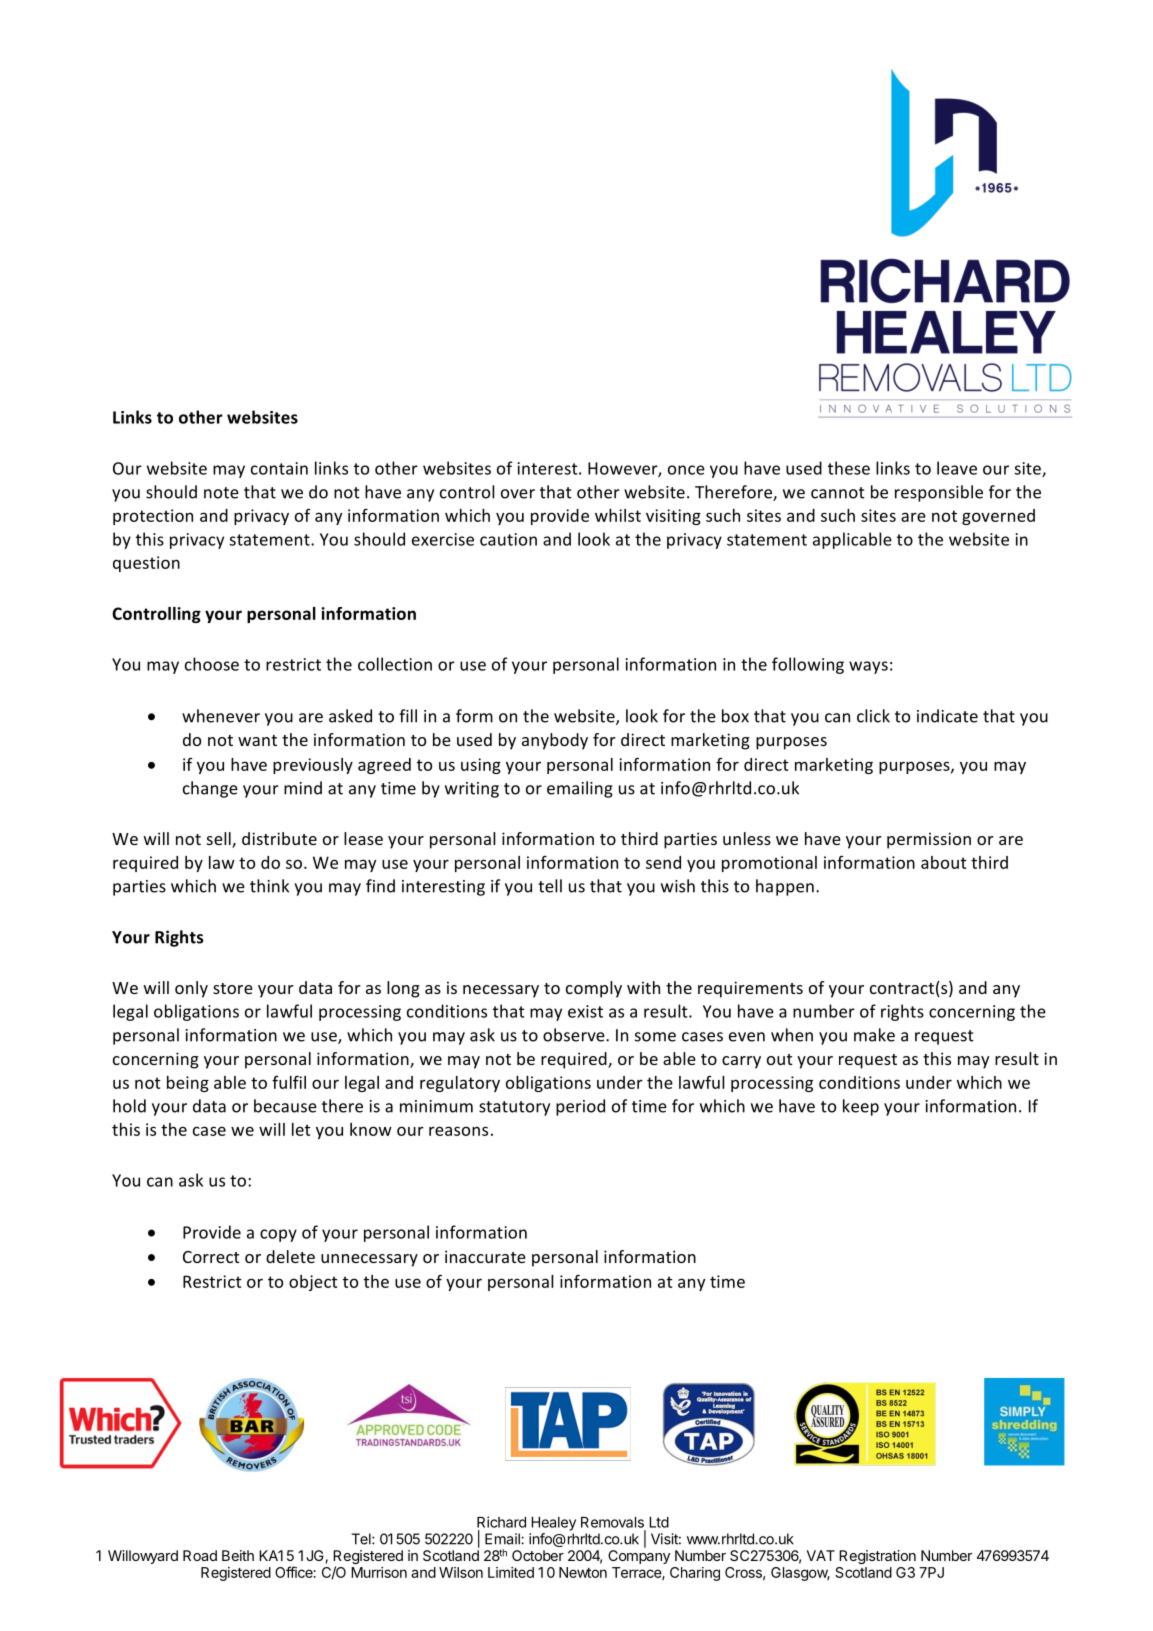  What do you see at coordinates (838, 493) in the screenshot?
I see `cannot` at bounding box center [838, 493].
